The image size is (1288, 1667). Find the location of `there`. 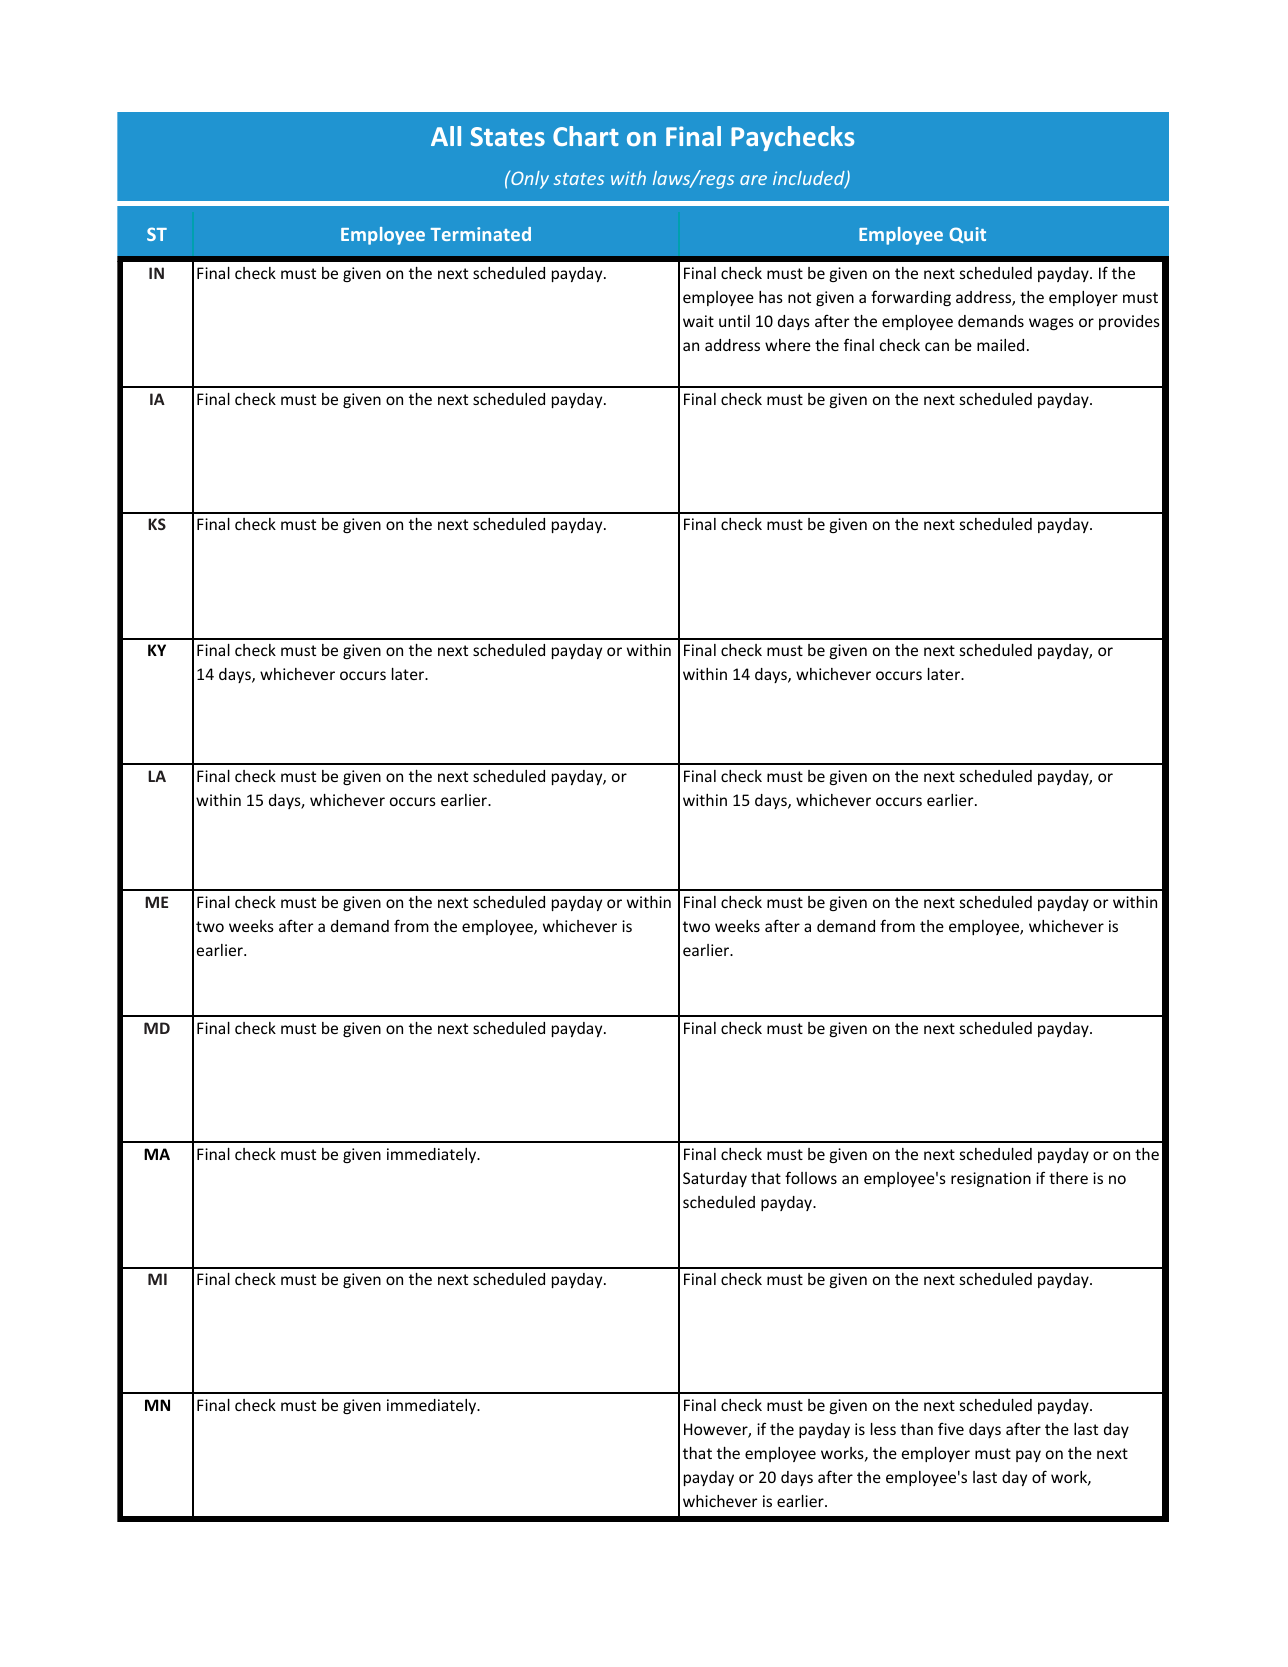

there is located at coordinates (1068, 1178).
